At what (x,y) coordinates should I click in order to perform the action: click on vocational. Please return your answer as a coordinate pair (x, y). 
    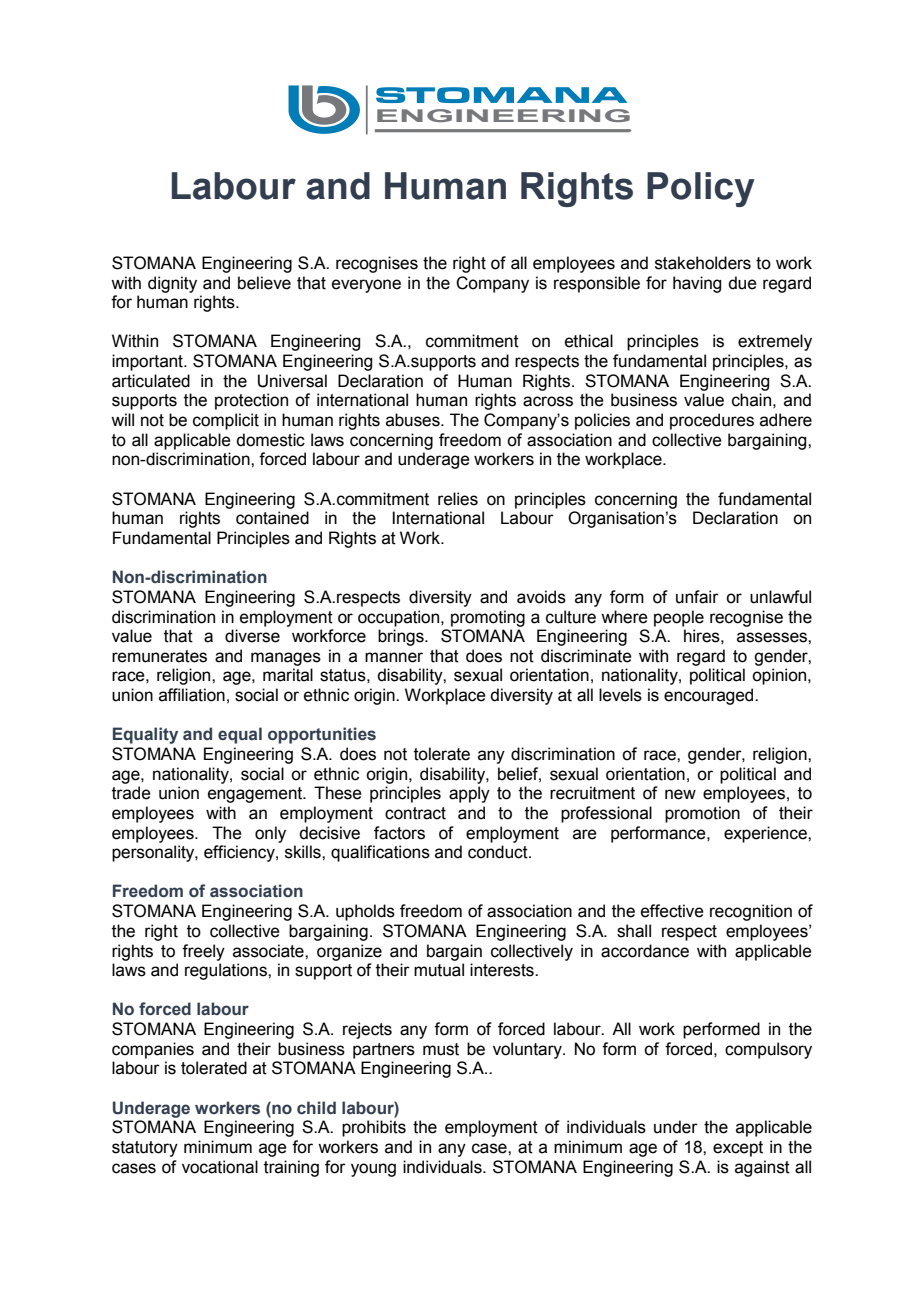
    Looking at the image, I should click on (220, 1167).
